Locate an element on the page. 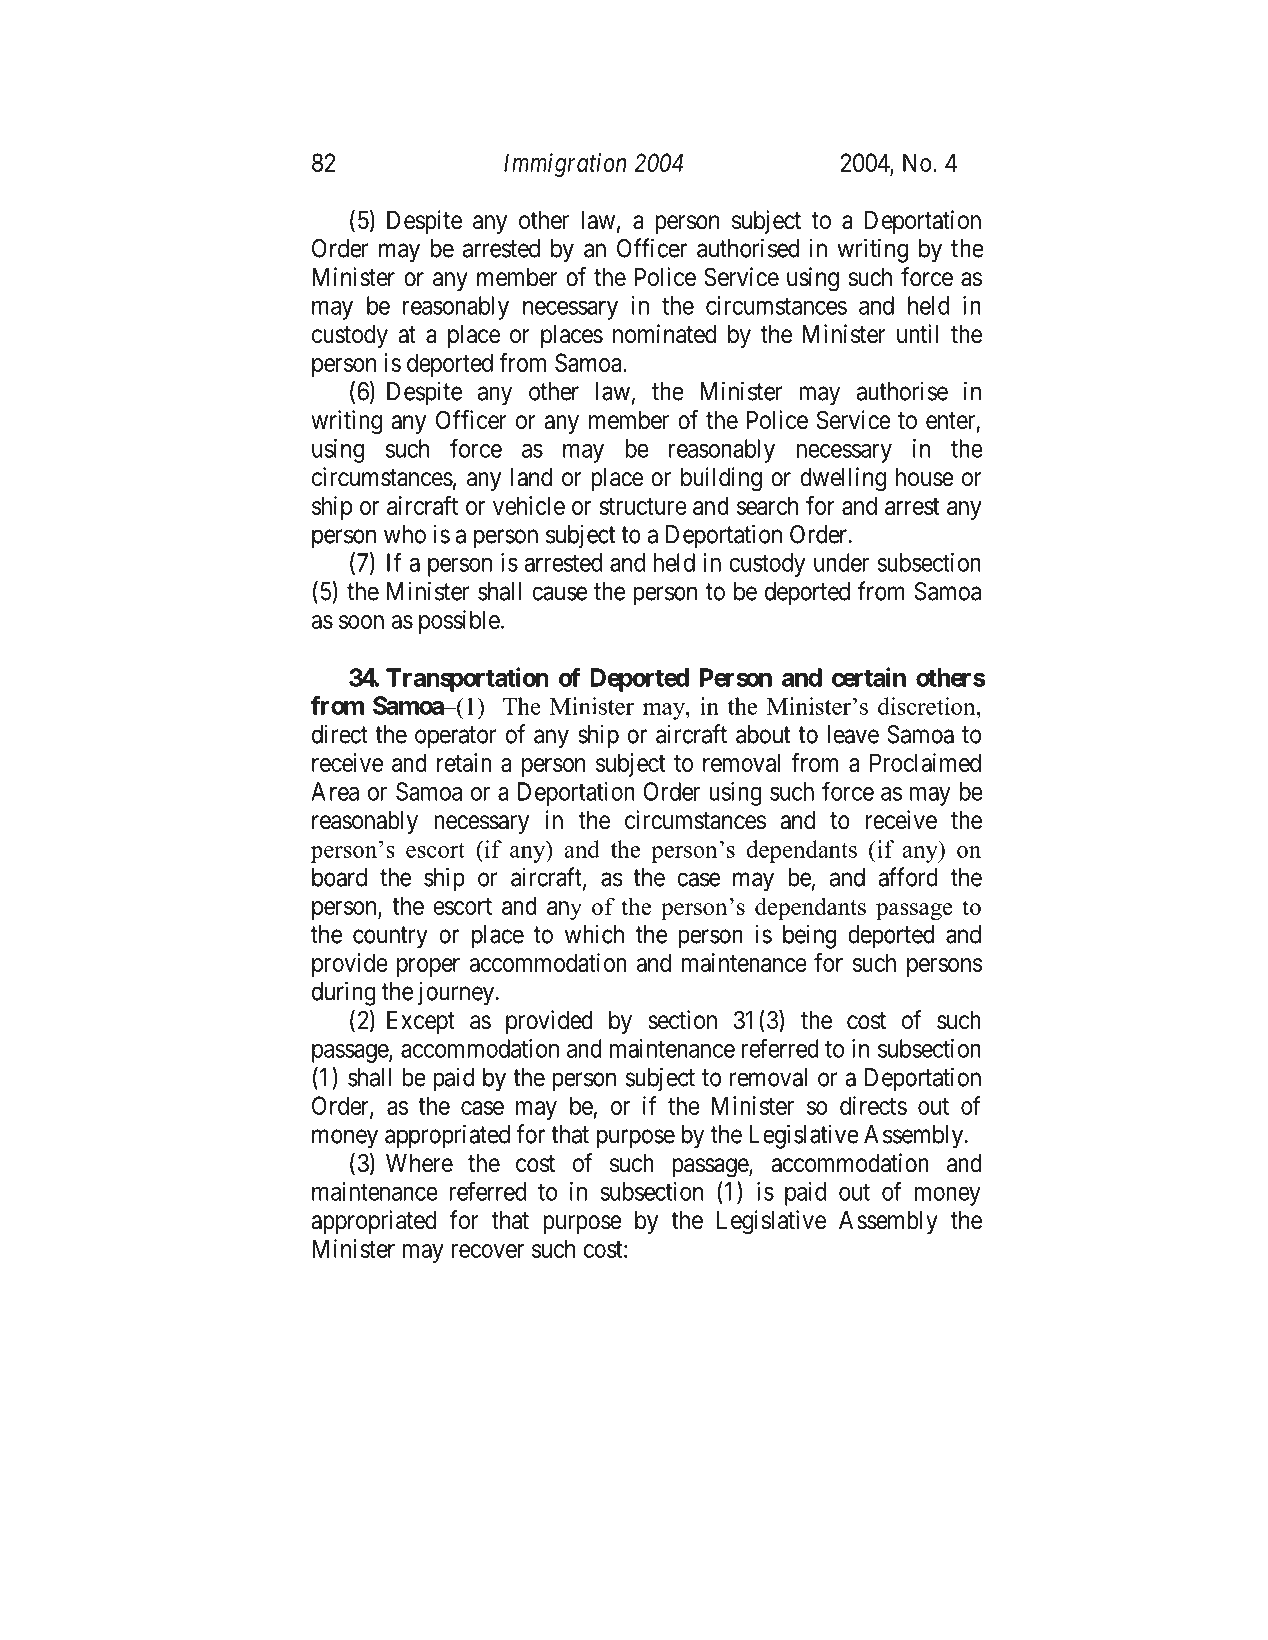  Where is located at coordinates (419, 1163).
